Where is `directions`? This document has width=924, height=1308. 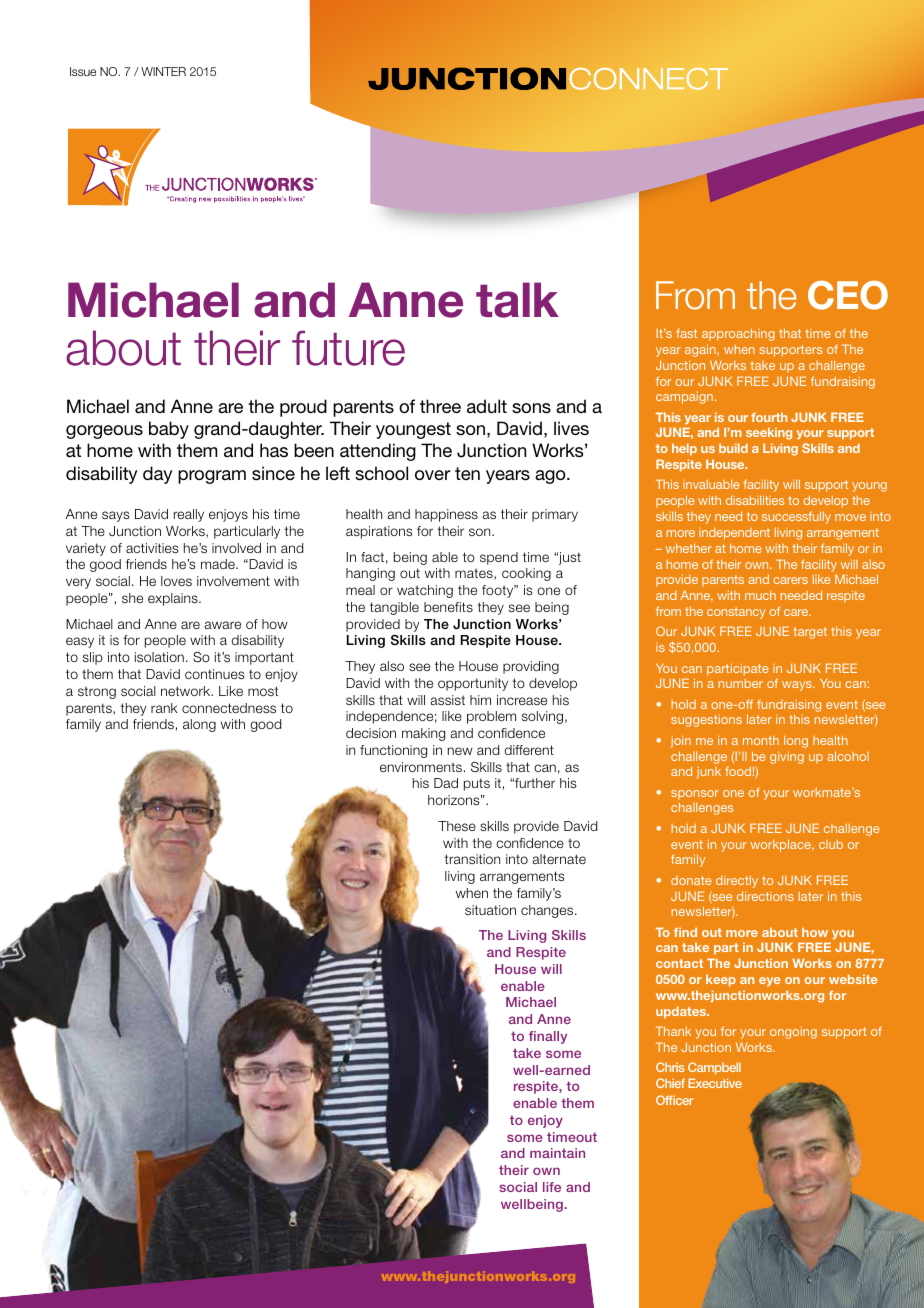
directions is located at coordinates (765, 896).
